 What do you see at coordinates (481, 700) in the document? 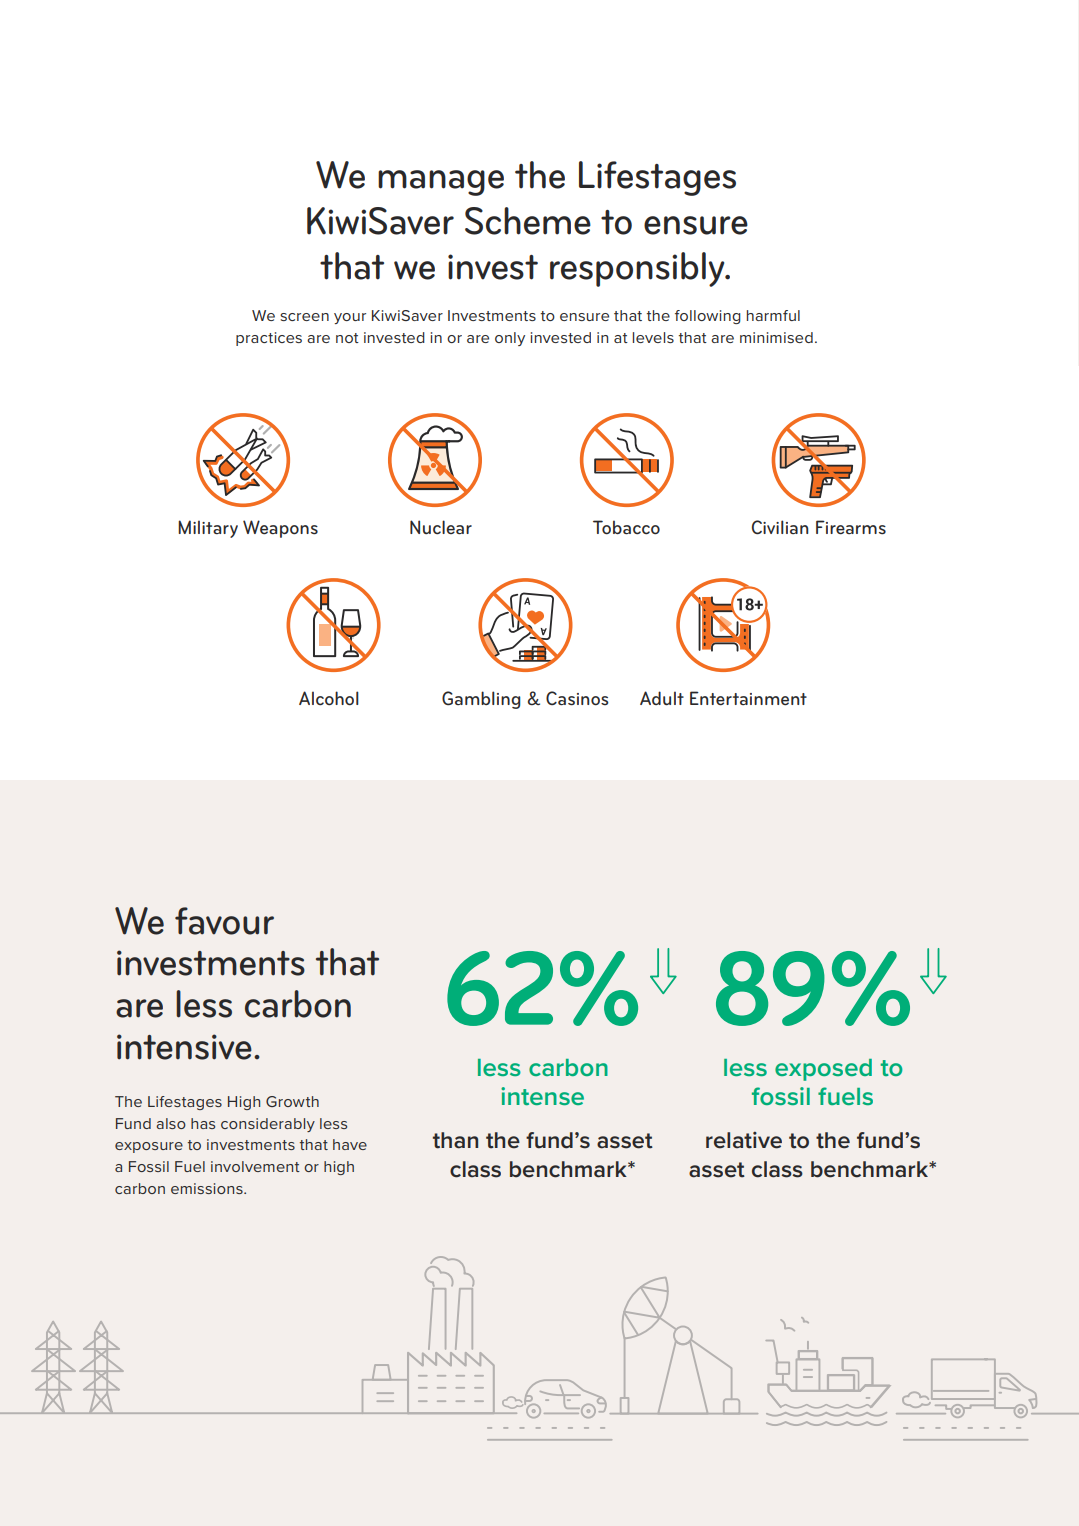
I see `Gambling` at bounding box center [481, 700].
